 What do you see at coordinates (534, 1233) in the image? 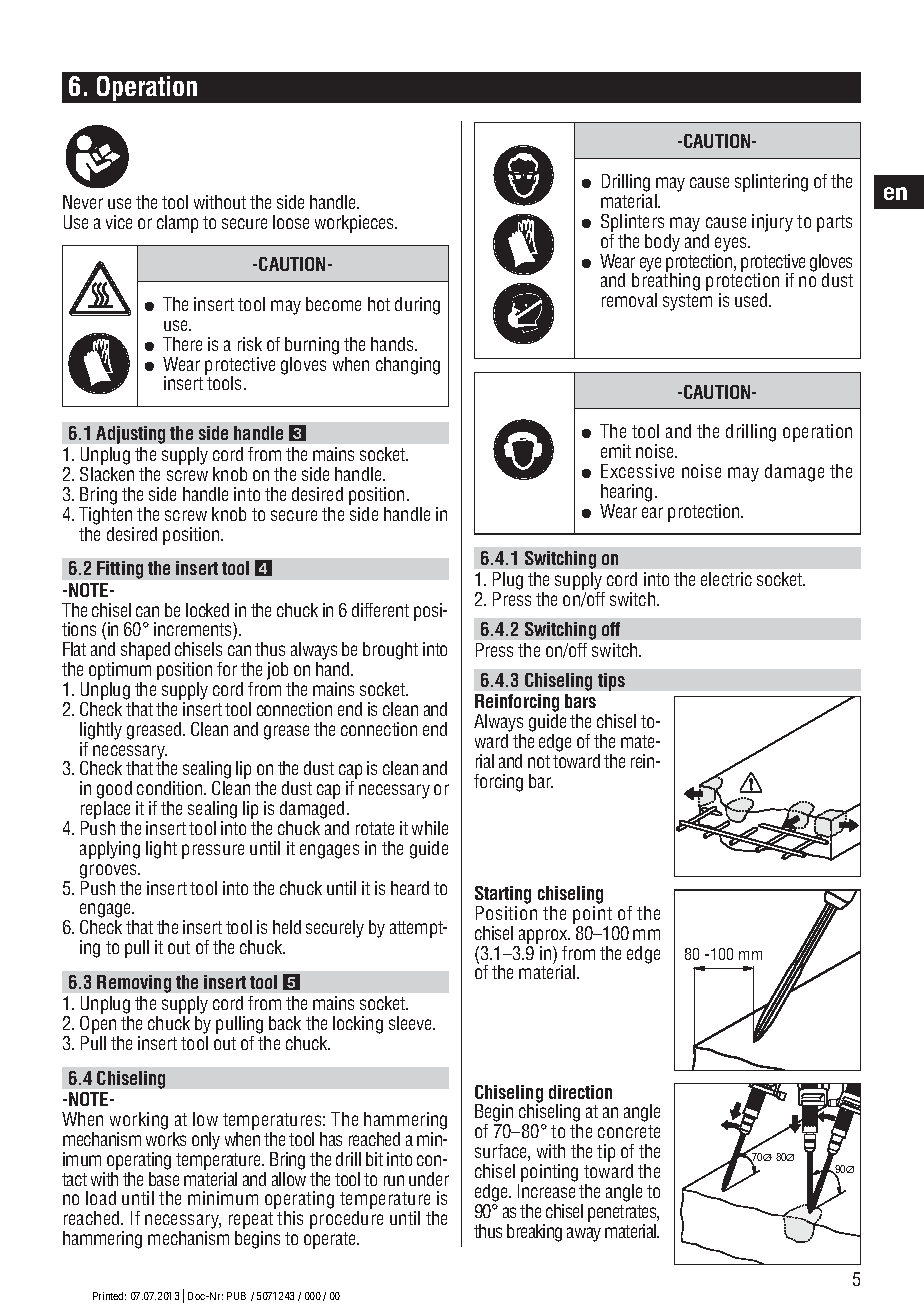
I see `breaking` at bounding box center [534, 1233].
